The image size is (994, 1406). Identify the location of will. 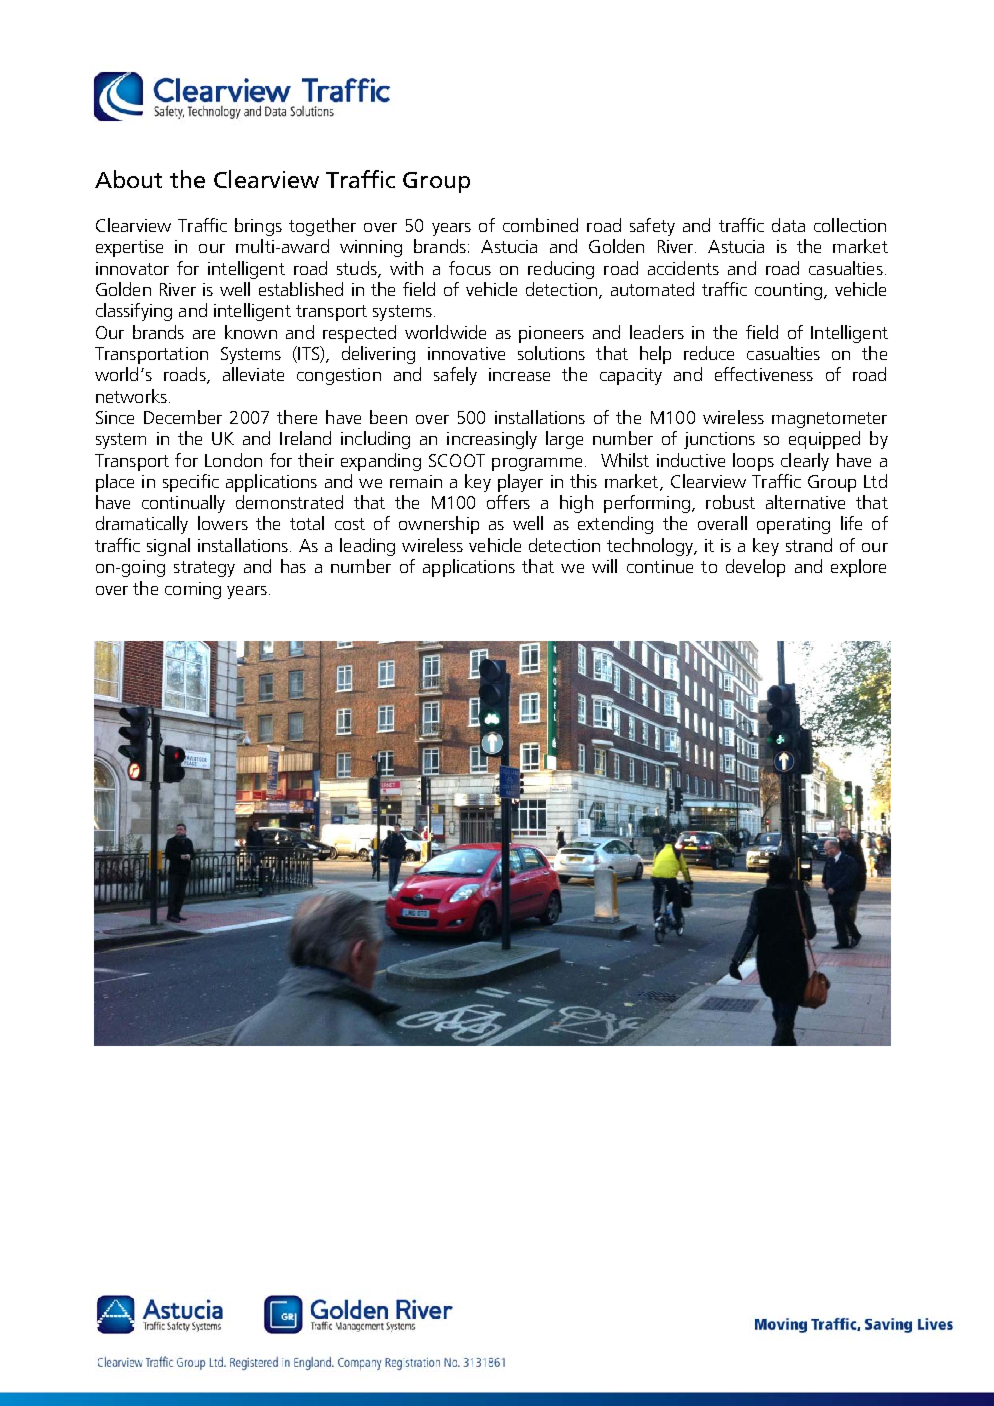
(604, 566).
